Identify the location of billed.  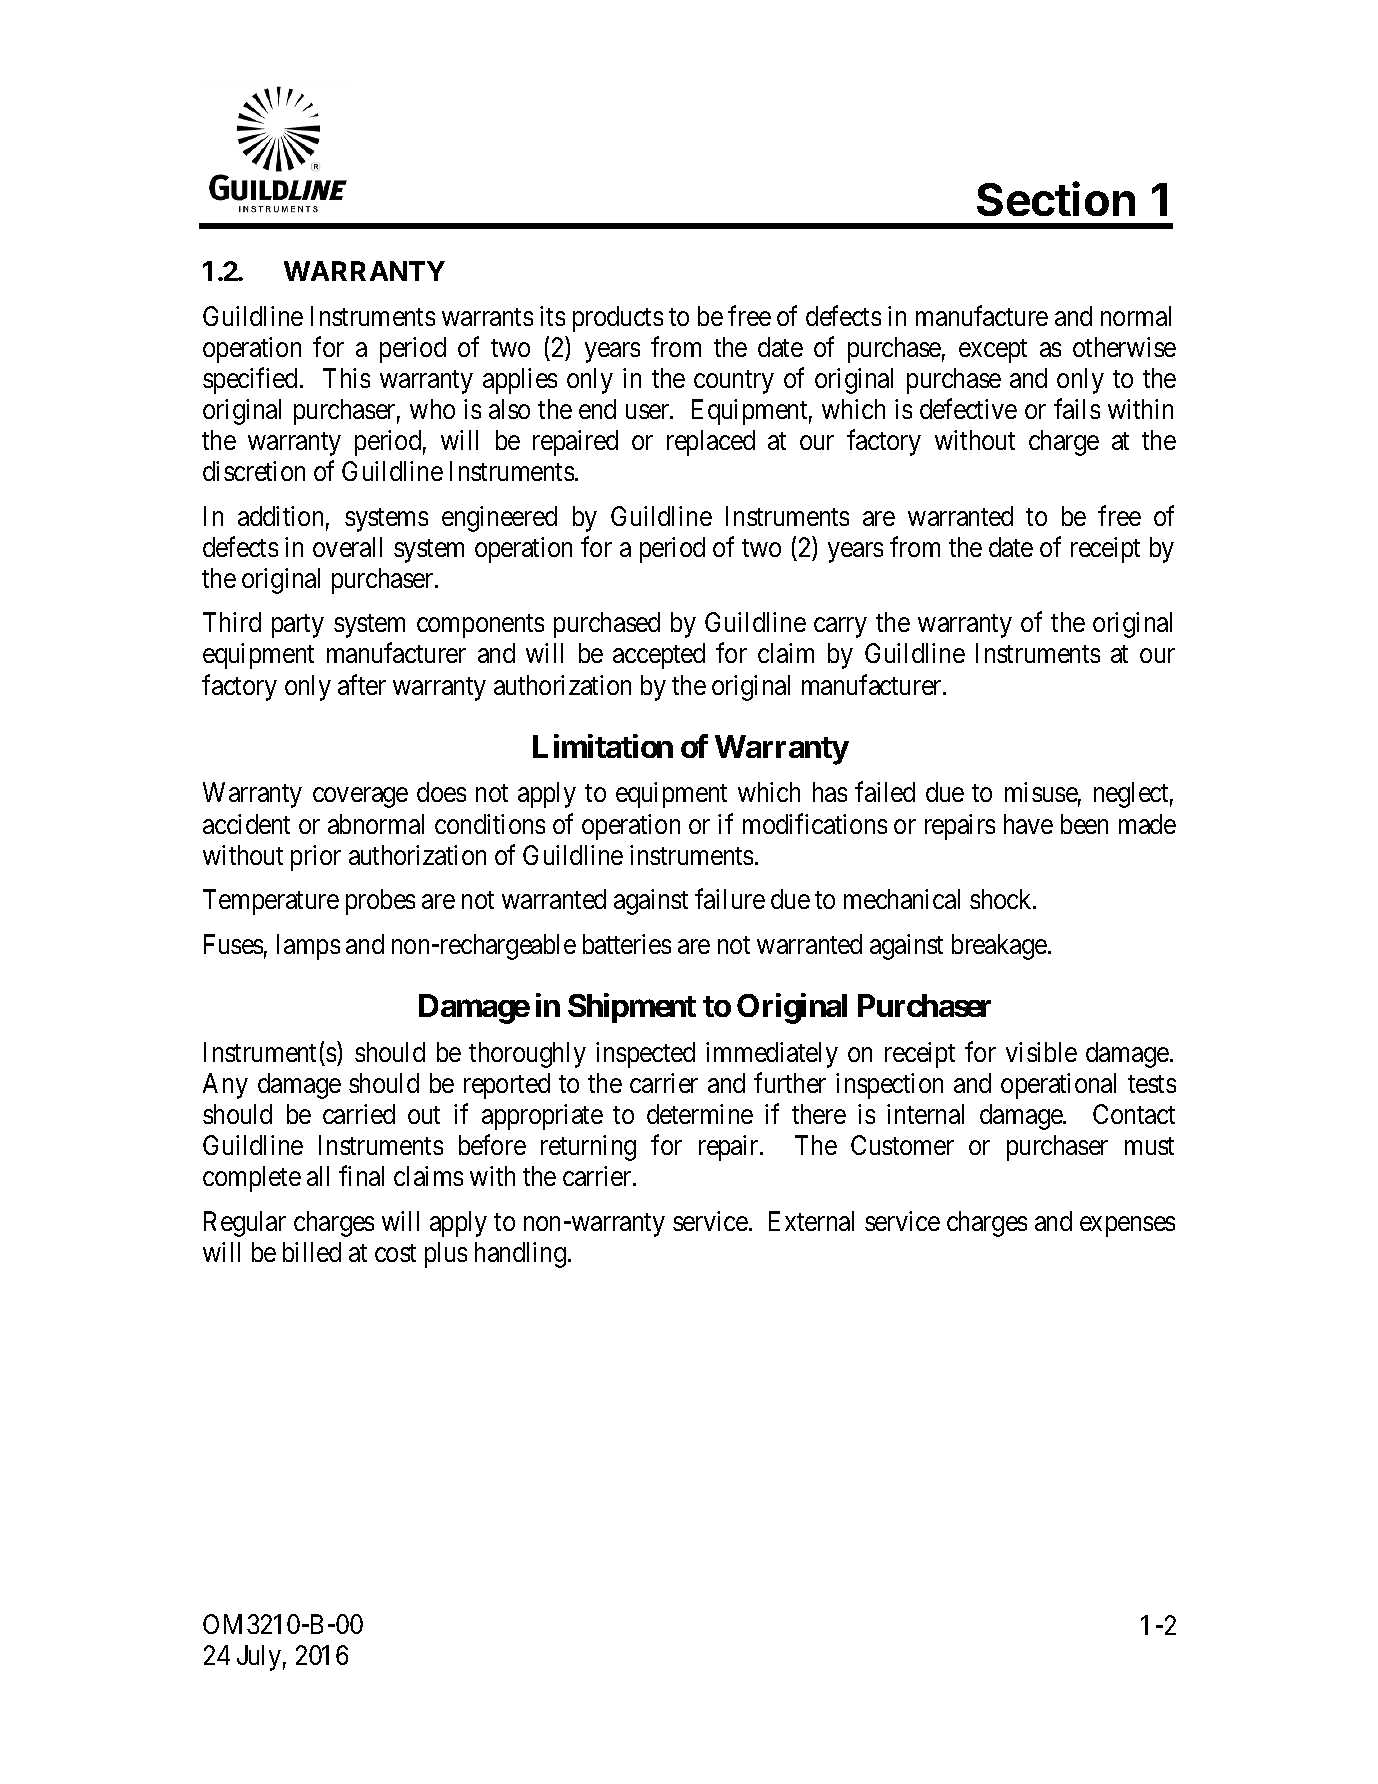
(312, 1252).
